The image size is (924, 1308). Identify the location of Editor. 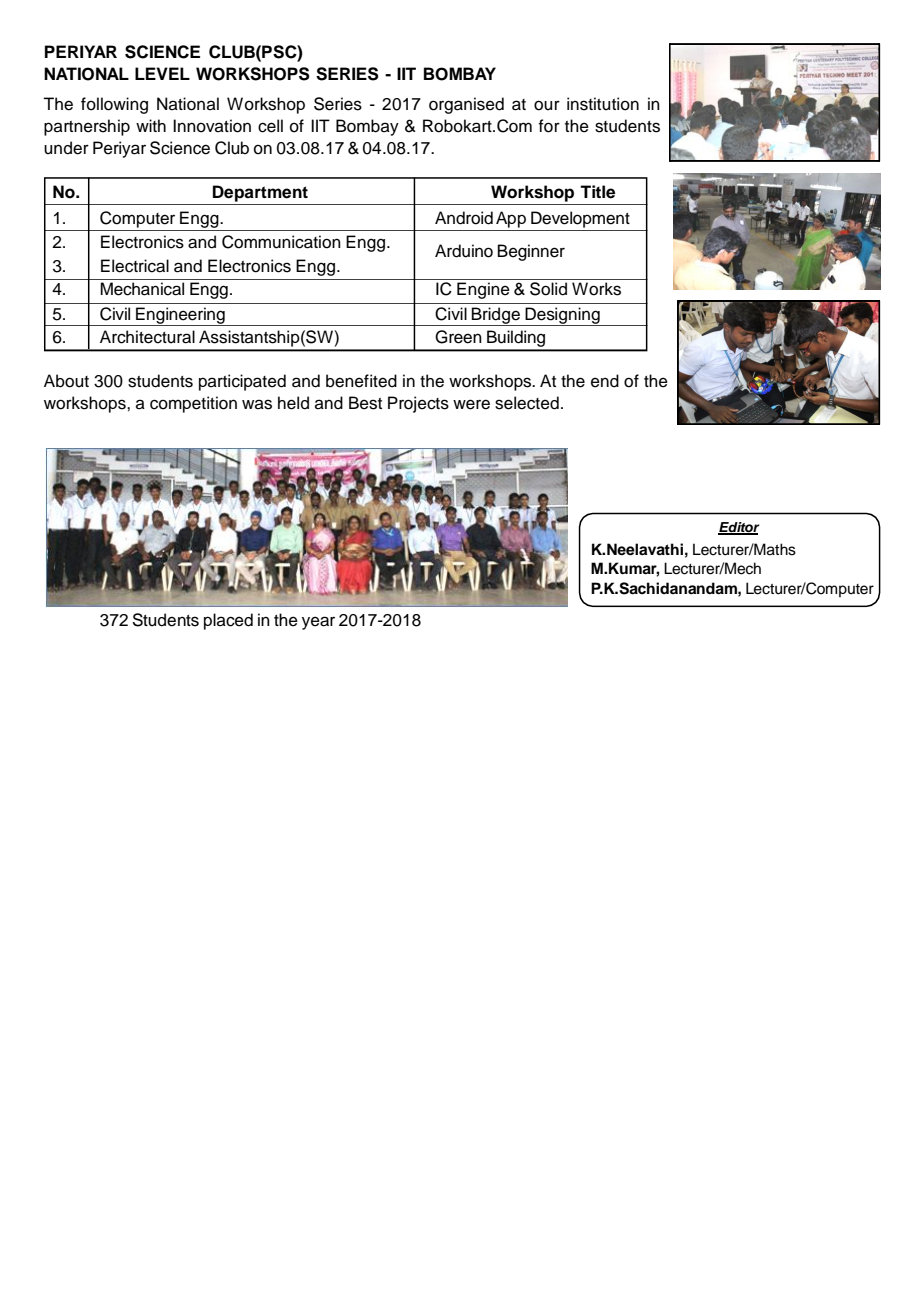
(738, 528).
